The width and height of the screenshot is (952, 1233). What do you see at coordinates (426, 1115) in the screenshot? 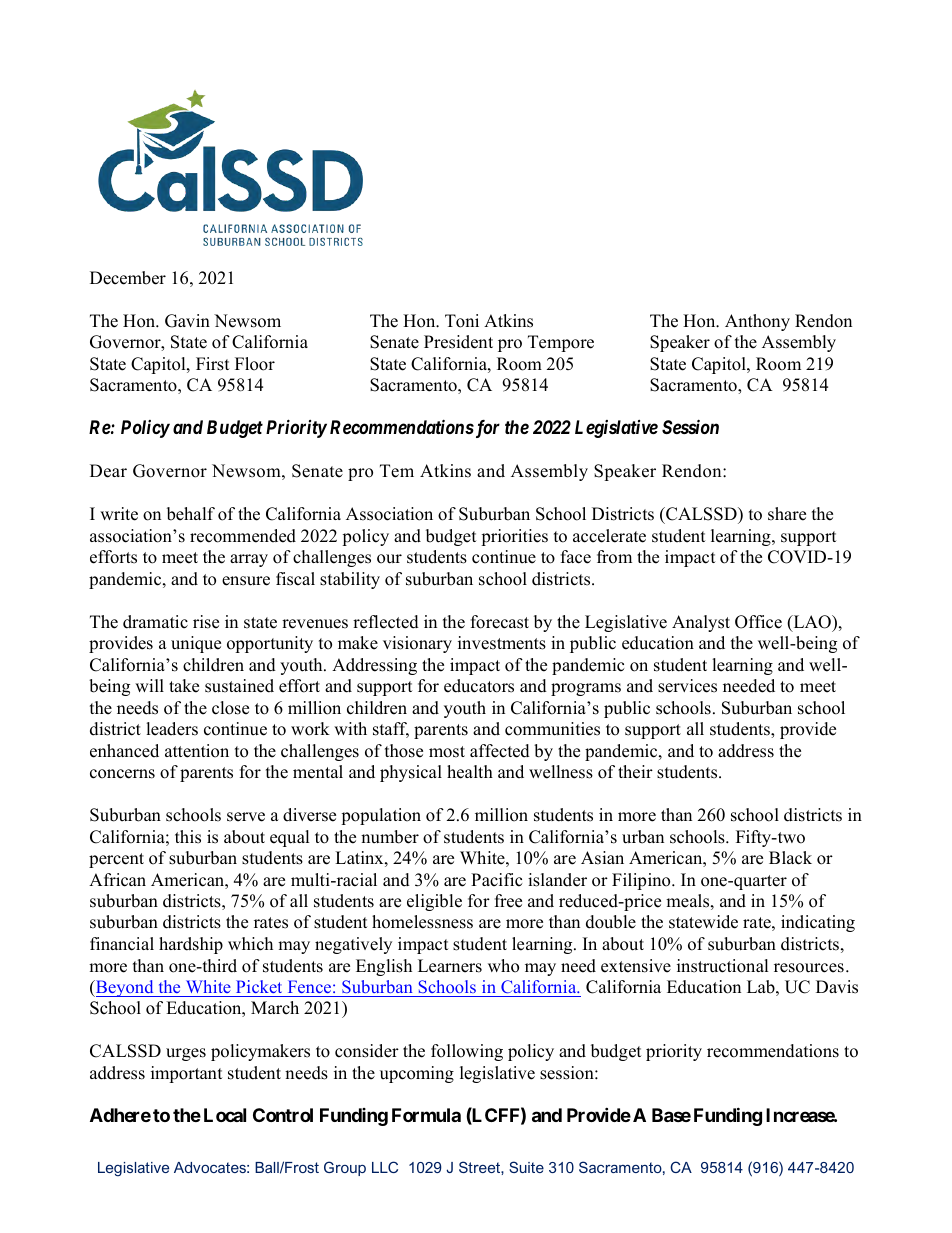
I see `Formula` at bounding box center [426, 1115].
